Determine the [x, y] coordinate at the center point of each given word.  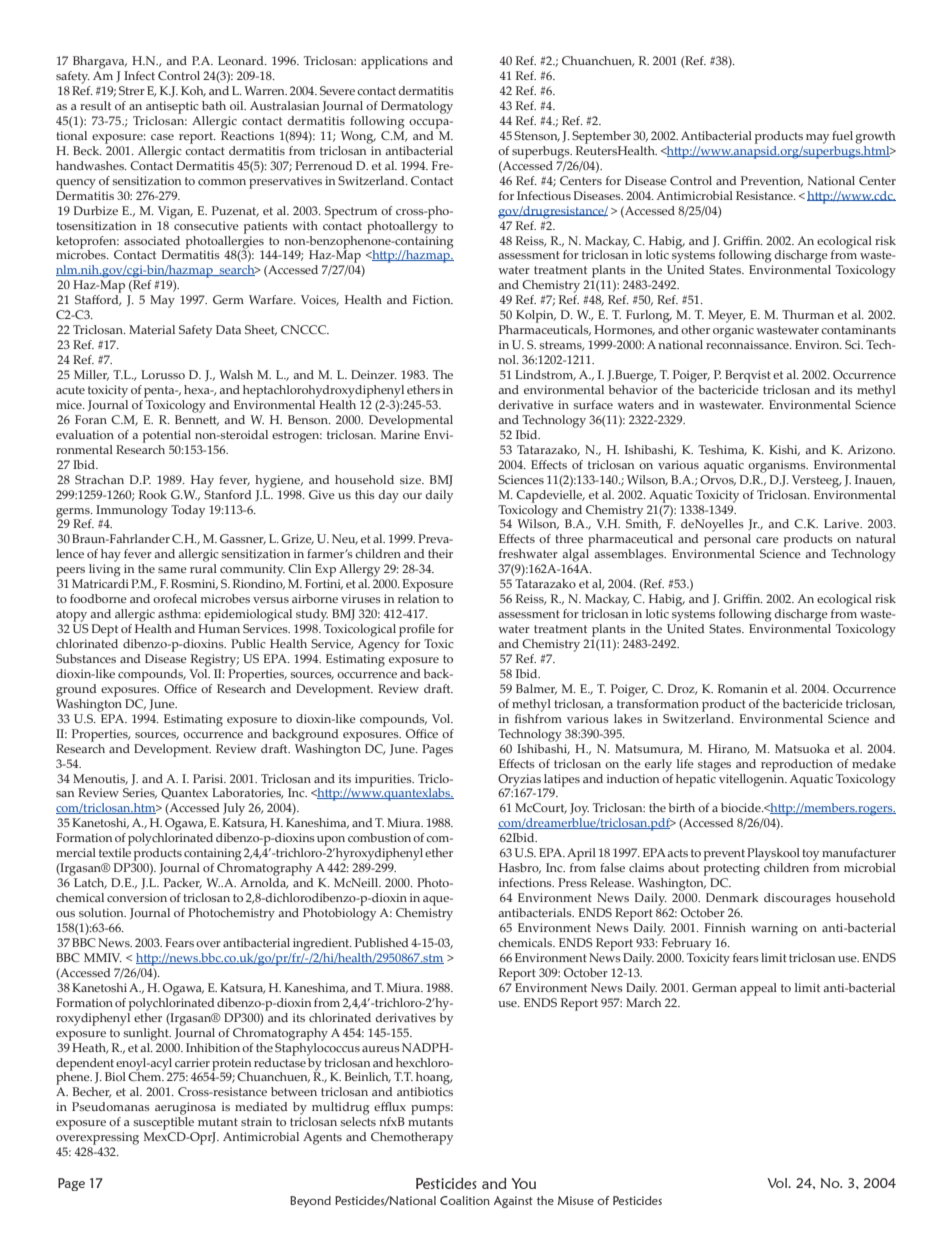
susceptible [163, 1123]
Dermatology [417, 107]
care [767, 540]
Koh [193, 91]
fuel [842, 135]
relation [419, 598]
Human [219, 628]
